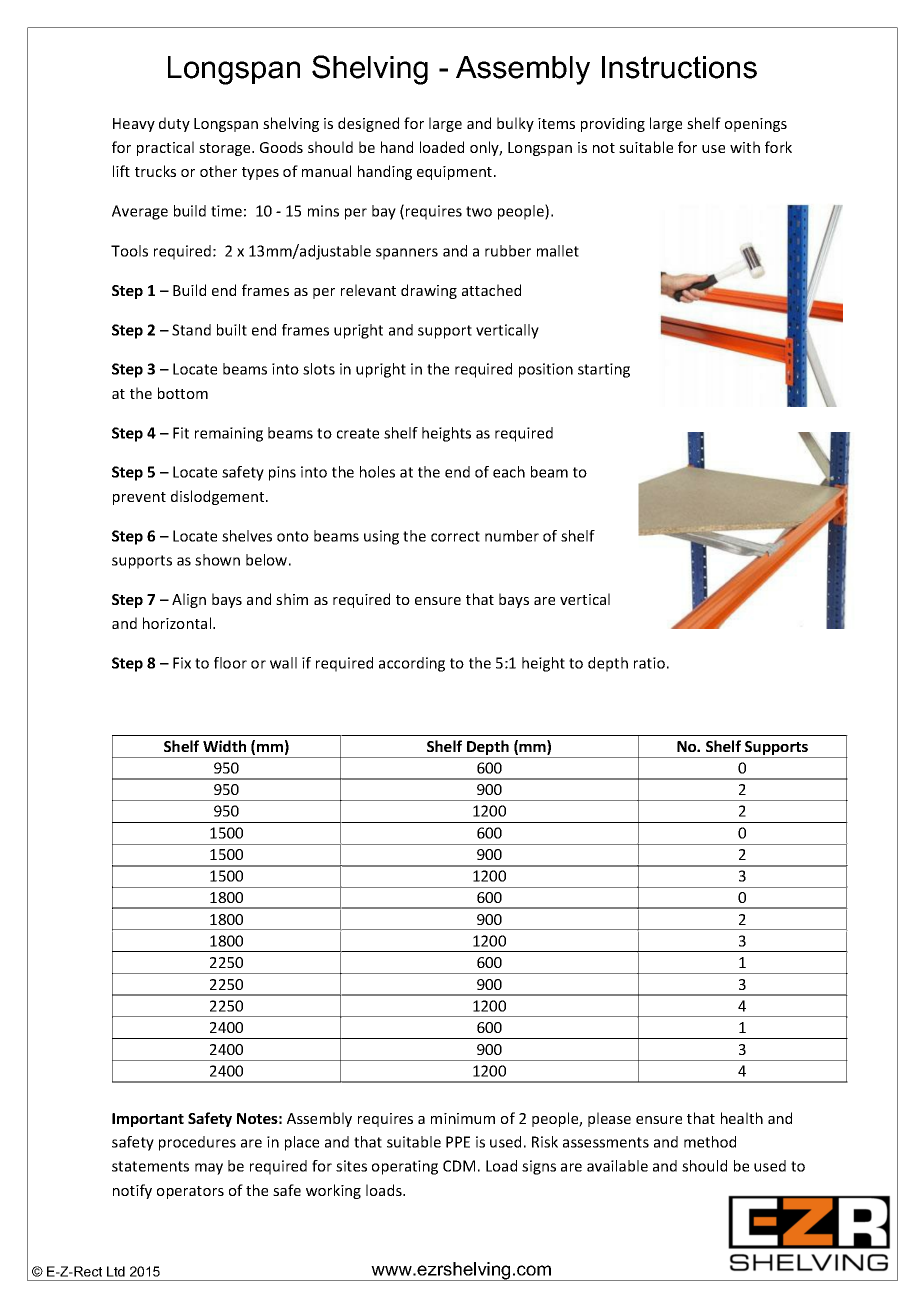 The image size is (924, 1308). What do you see at coordinates (182, 663) in the screenshot?
I see `Fix` at bounding box center [182, 663].
